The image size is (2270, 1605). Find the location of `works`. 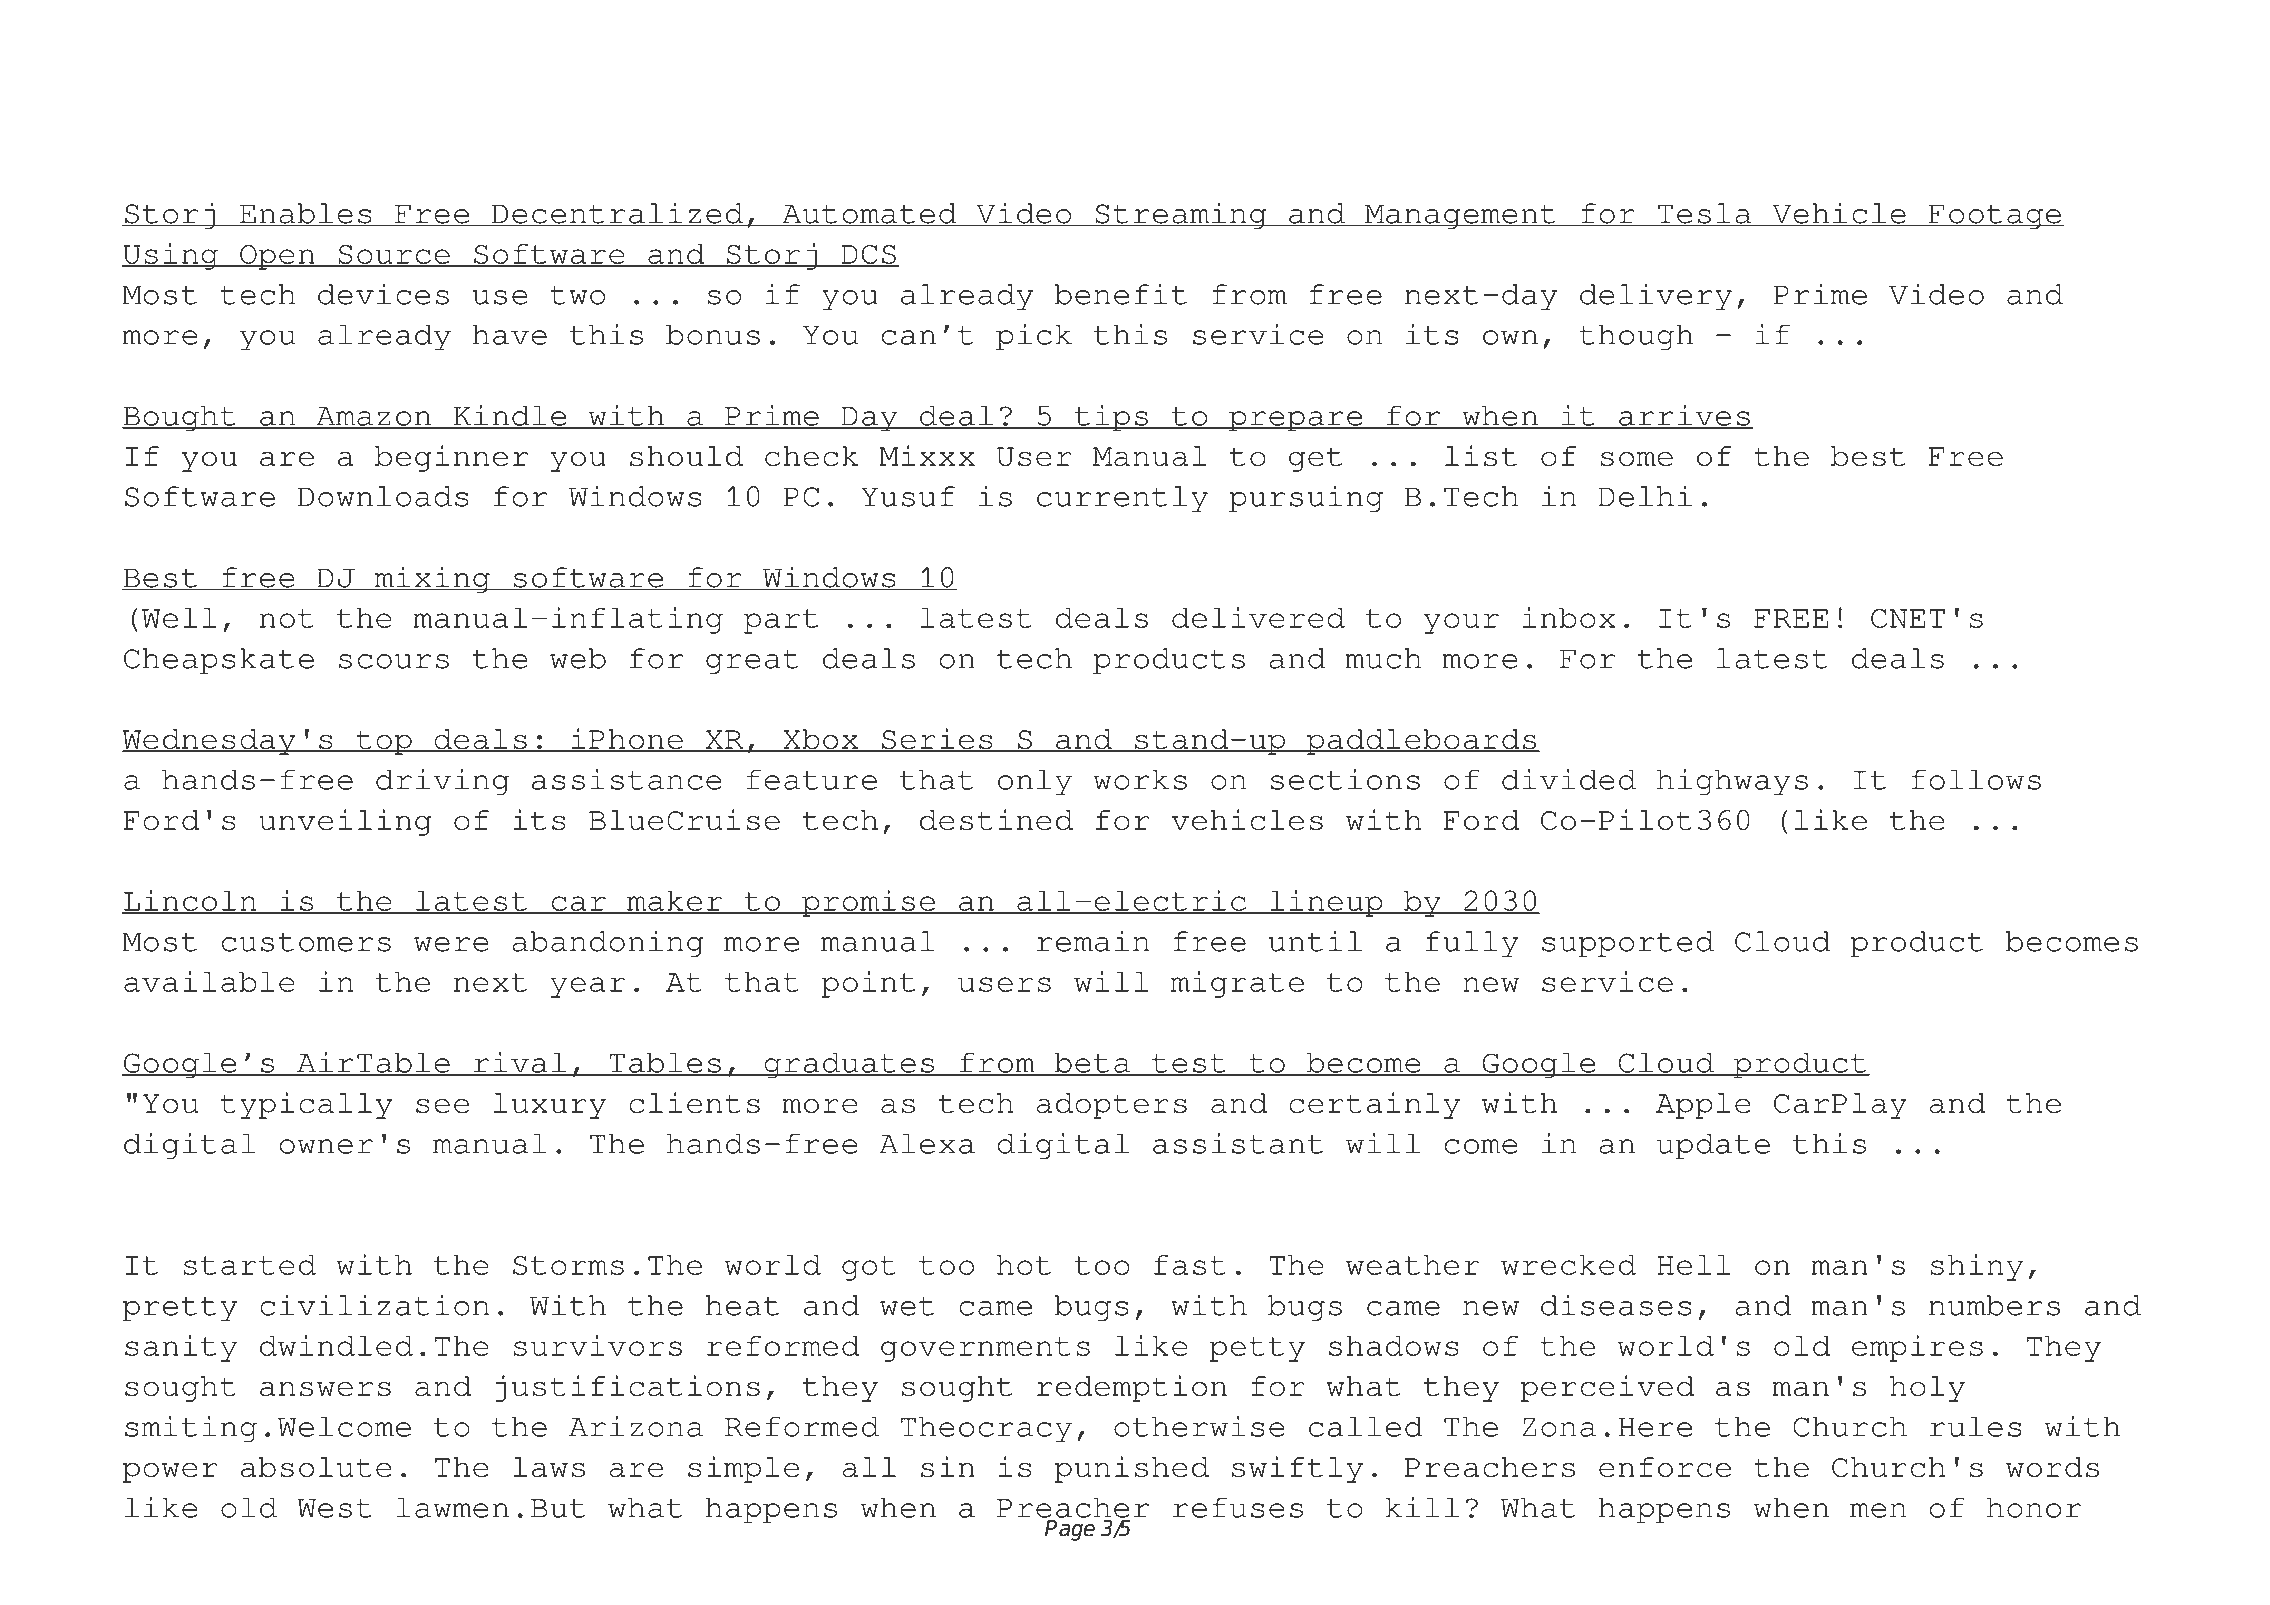

works is located at coordinates (1140, 779).
